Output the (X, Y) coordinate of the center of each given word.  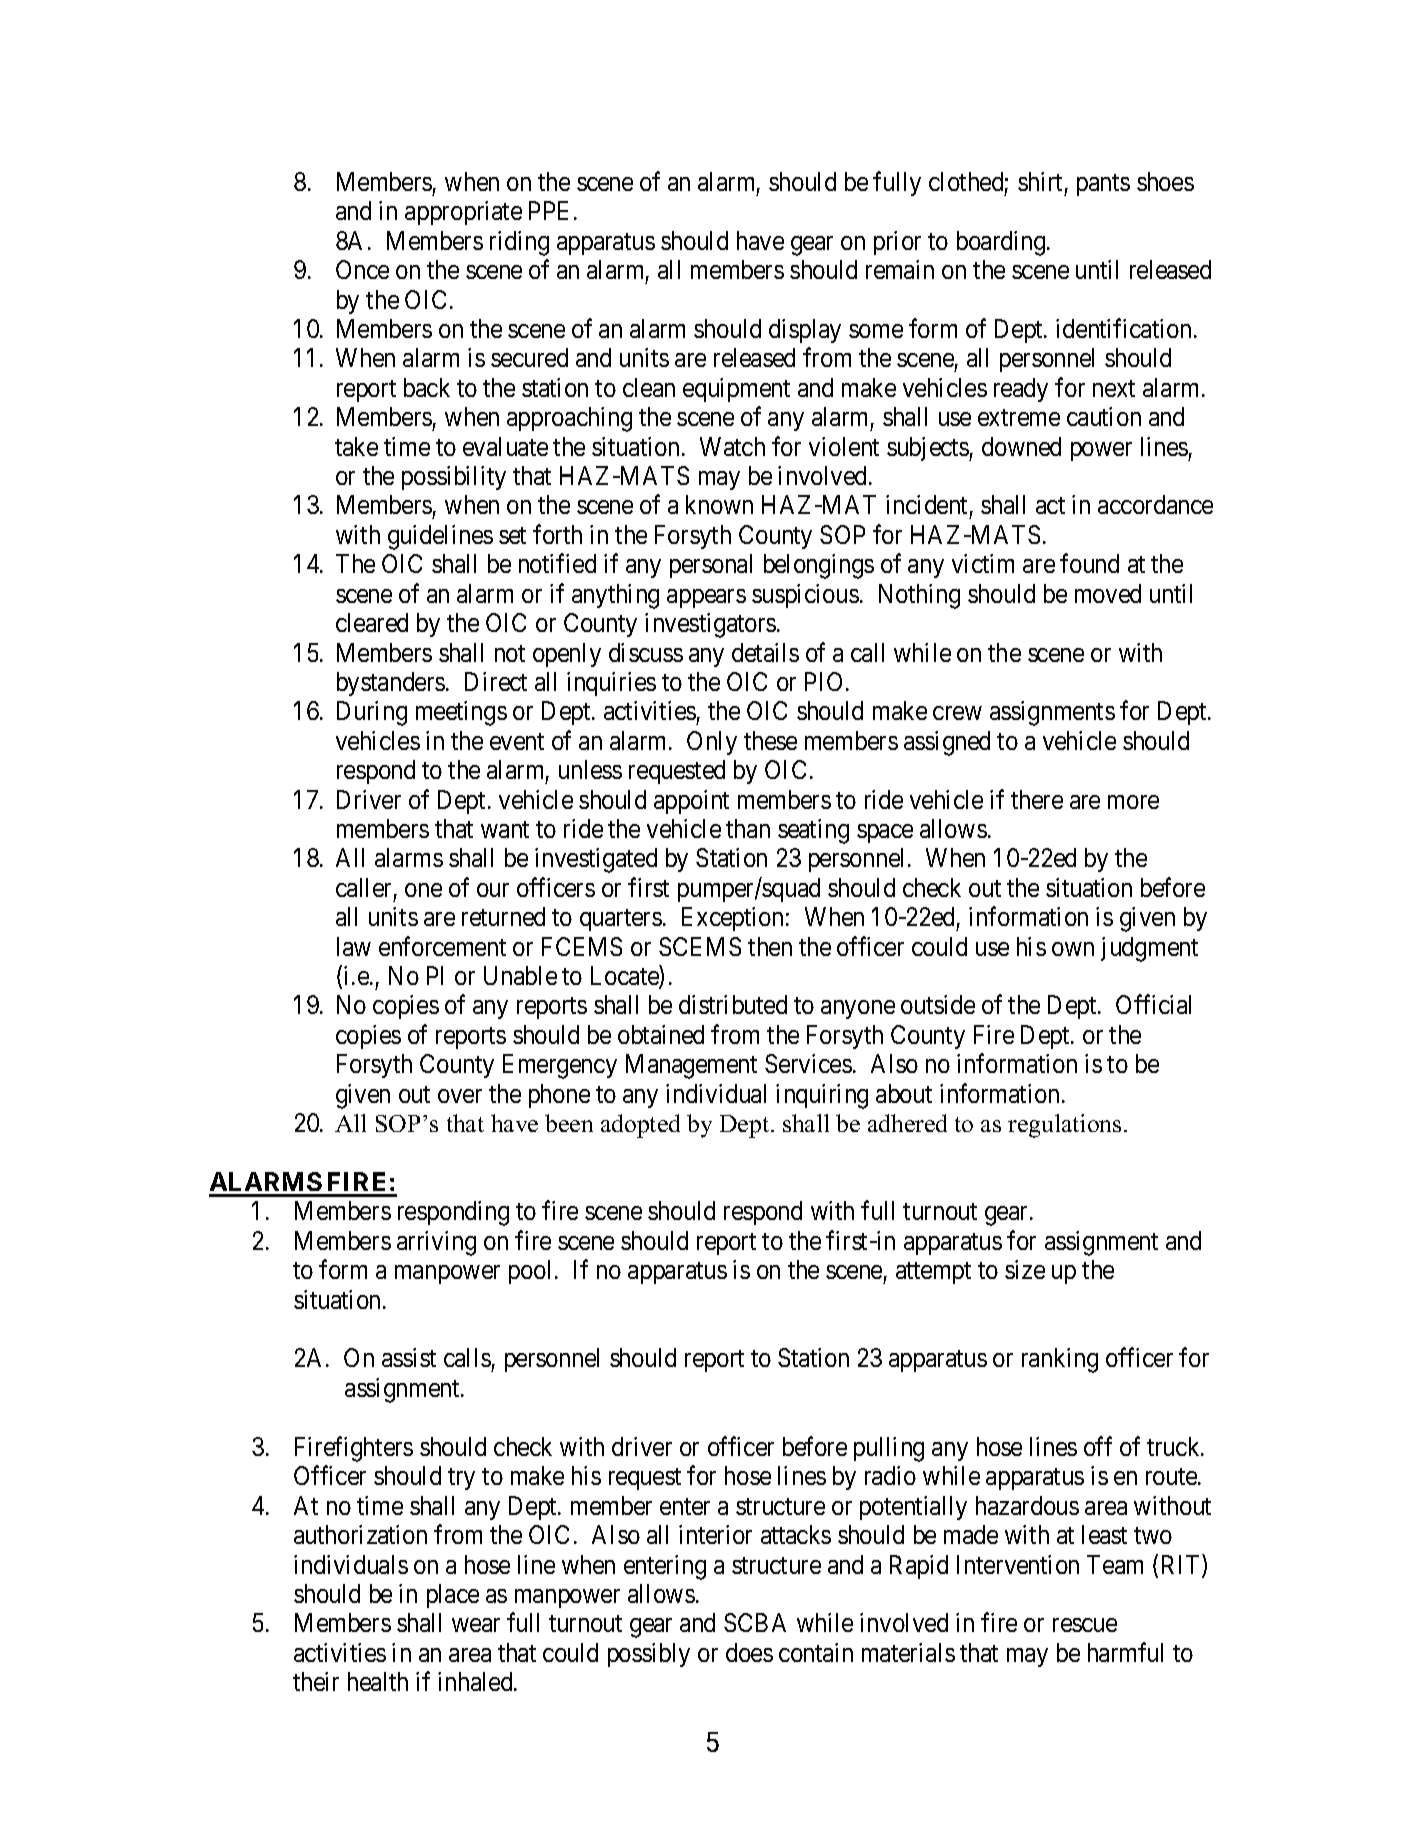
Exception (732, 919)
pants (1103, 185)
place (453, 1596)
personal (711, 566)
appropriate (463, 213)
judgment (1149, 949)
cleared (372, 622)
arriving (436, 1243)
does (749, 1652)
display (805, 331)
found (1089, 563)
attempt (933, 1273)
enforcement (442, 946)
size (1025, 1269)
